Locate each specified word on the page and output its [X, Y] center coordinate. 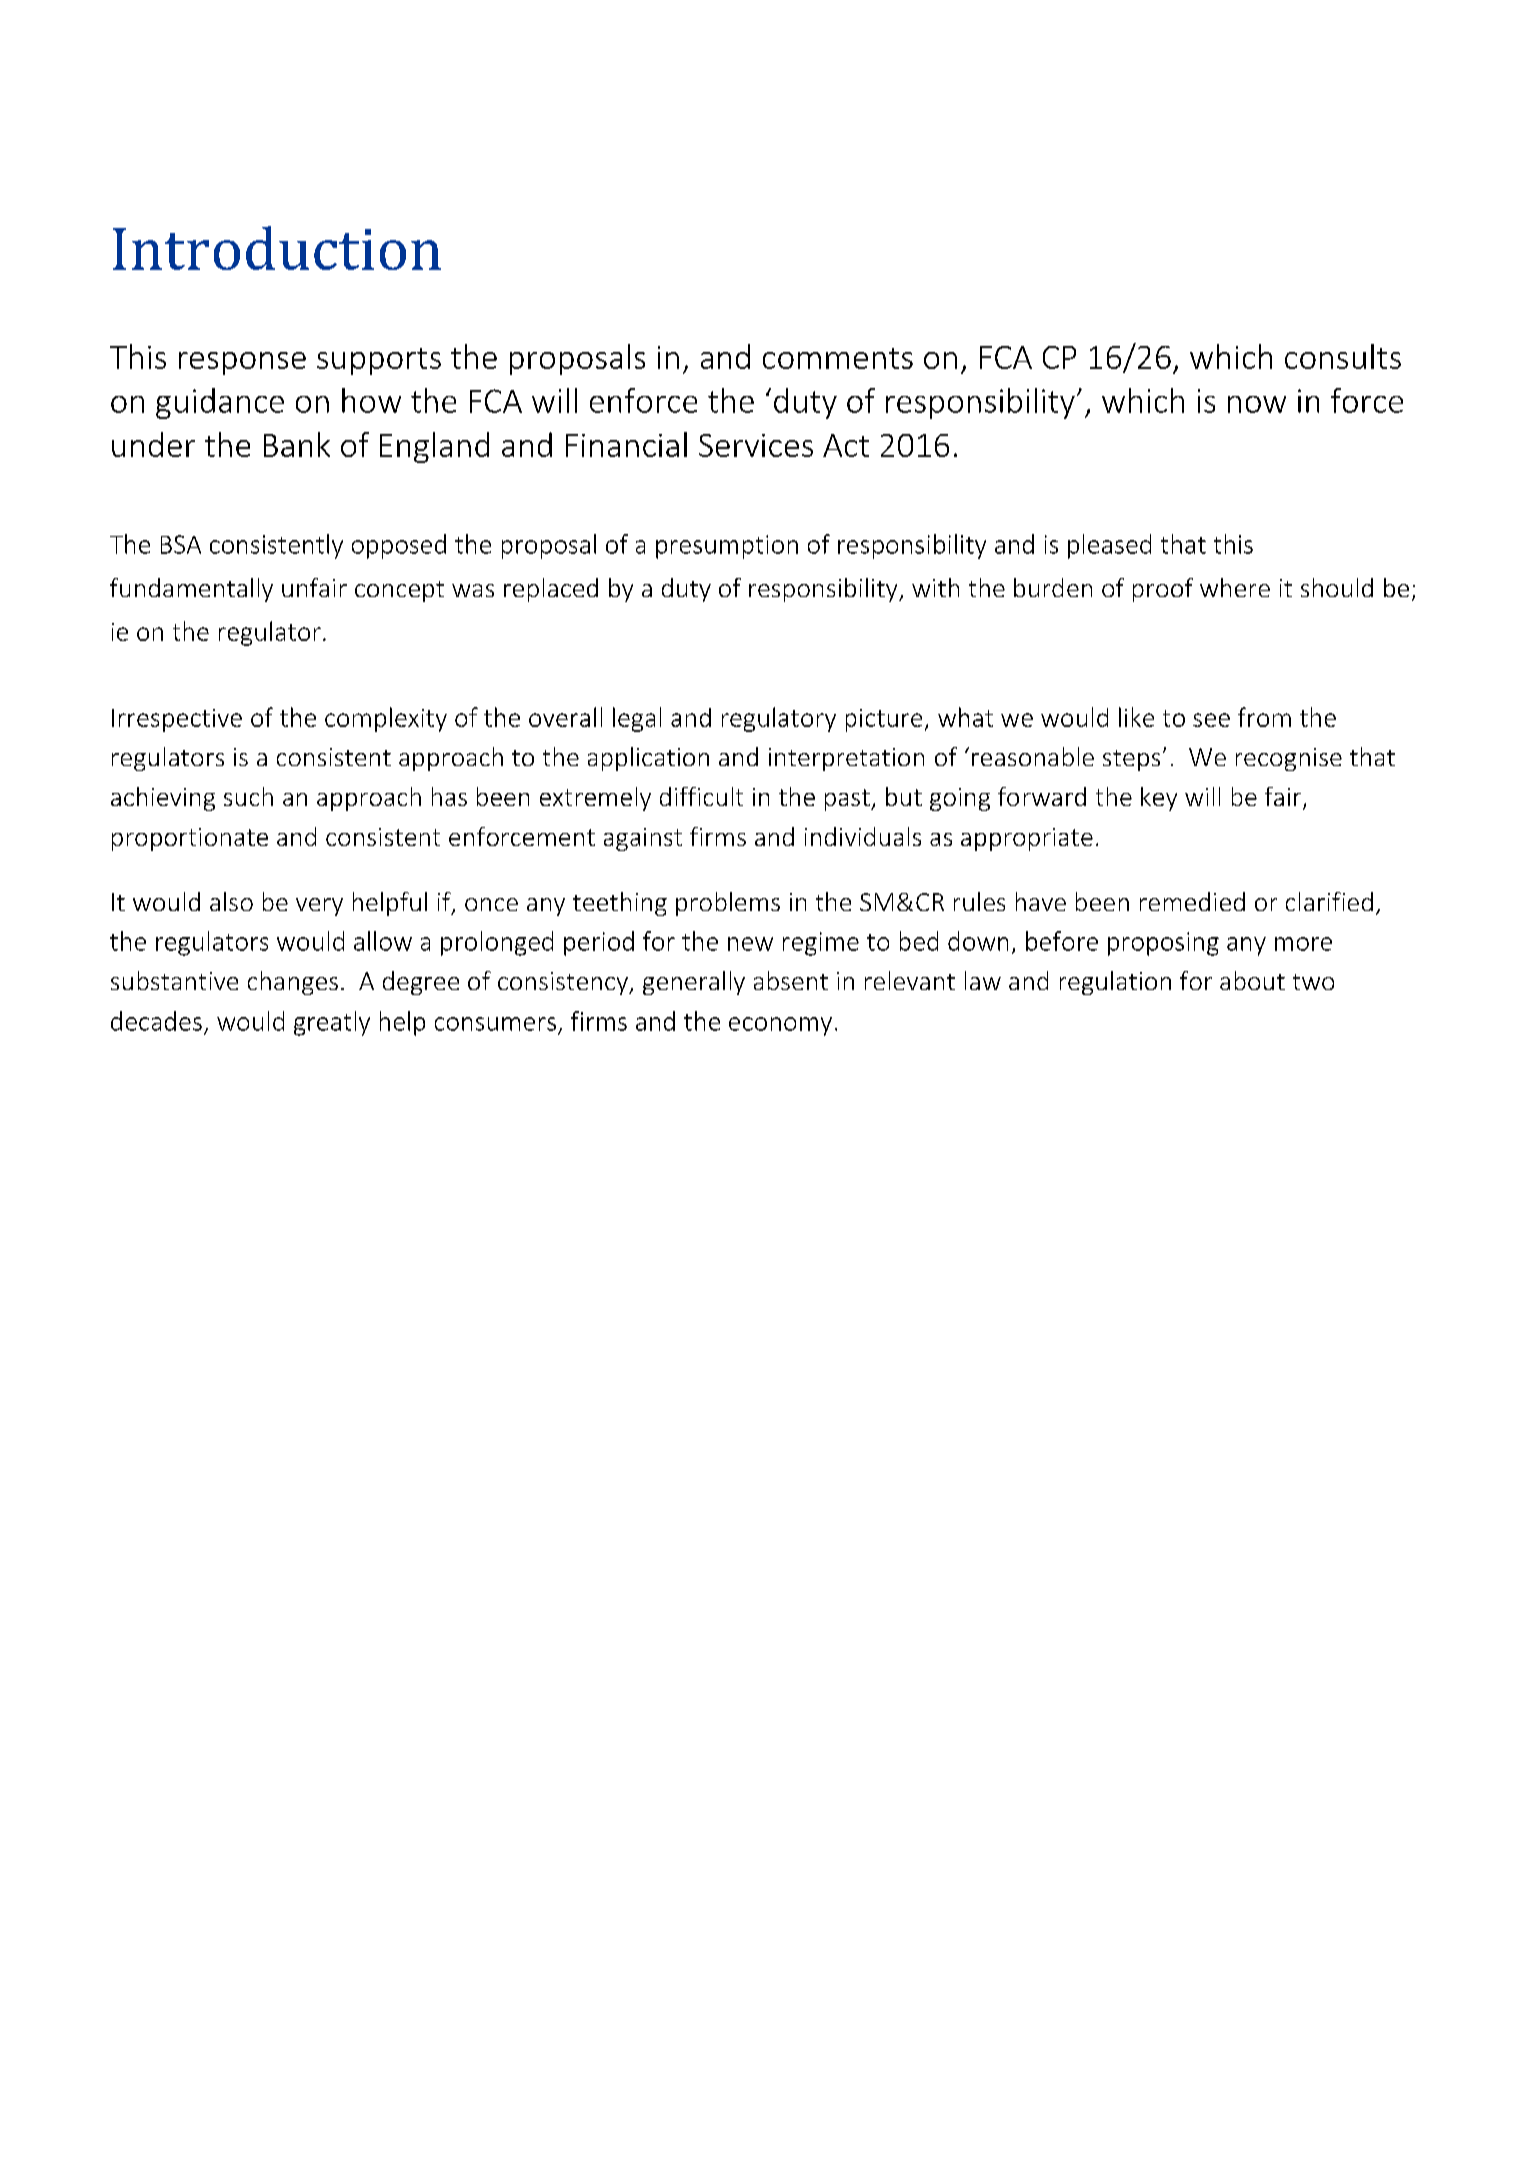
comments [838, 358]
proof [1163, 590]
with [935, 587]
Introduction [277, 248]
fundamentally [191, 590]
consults [1343, 356]
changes [293, 983]
